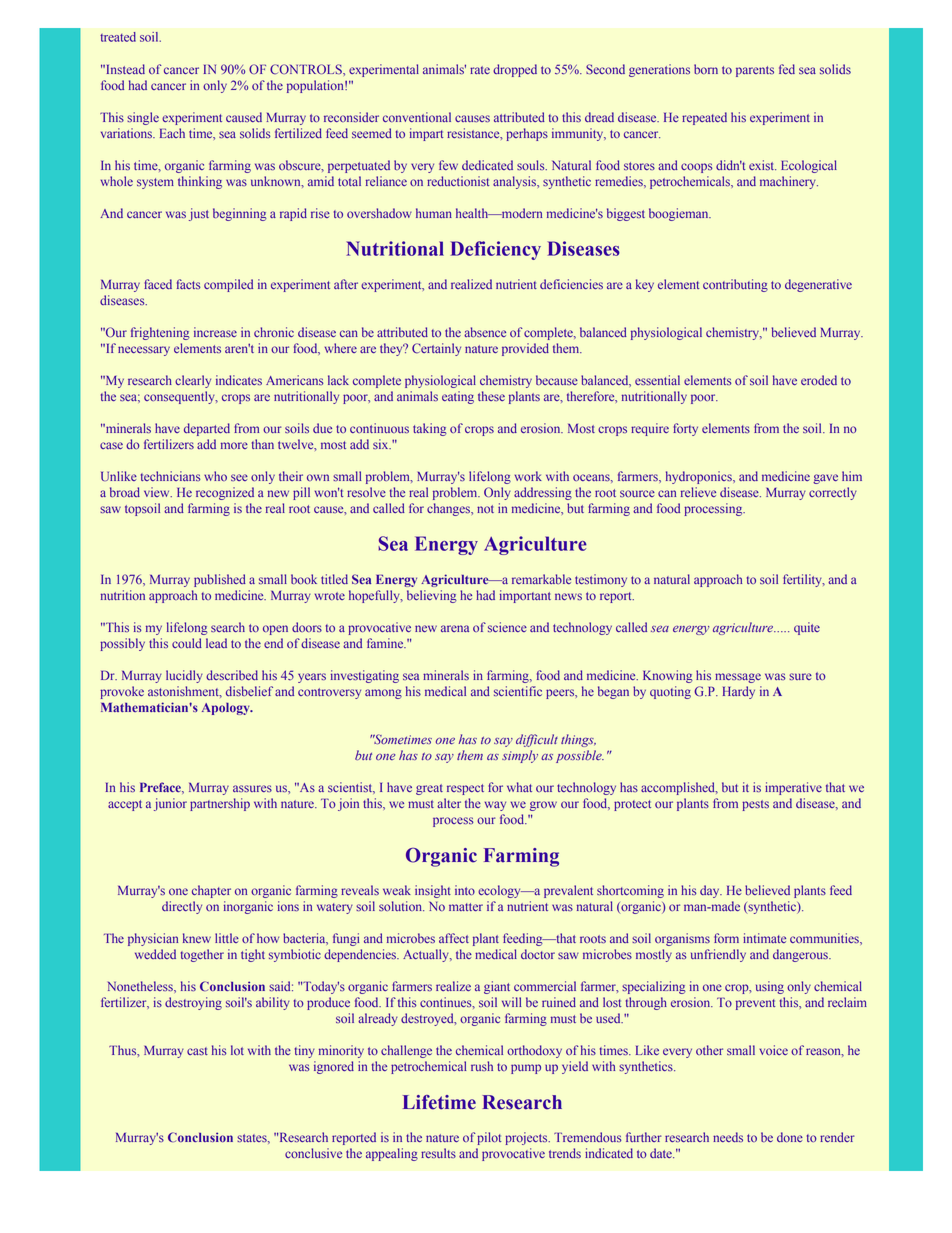 The width and height of the image is (952, 1233). What do you see at coordinates (161, 788) in the image?
I see `Preface` at bounding box center [161, 788].
